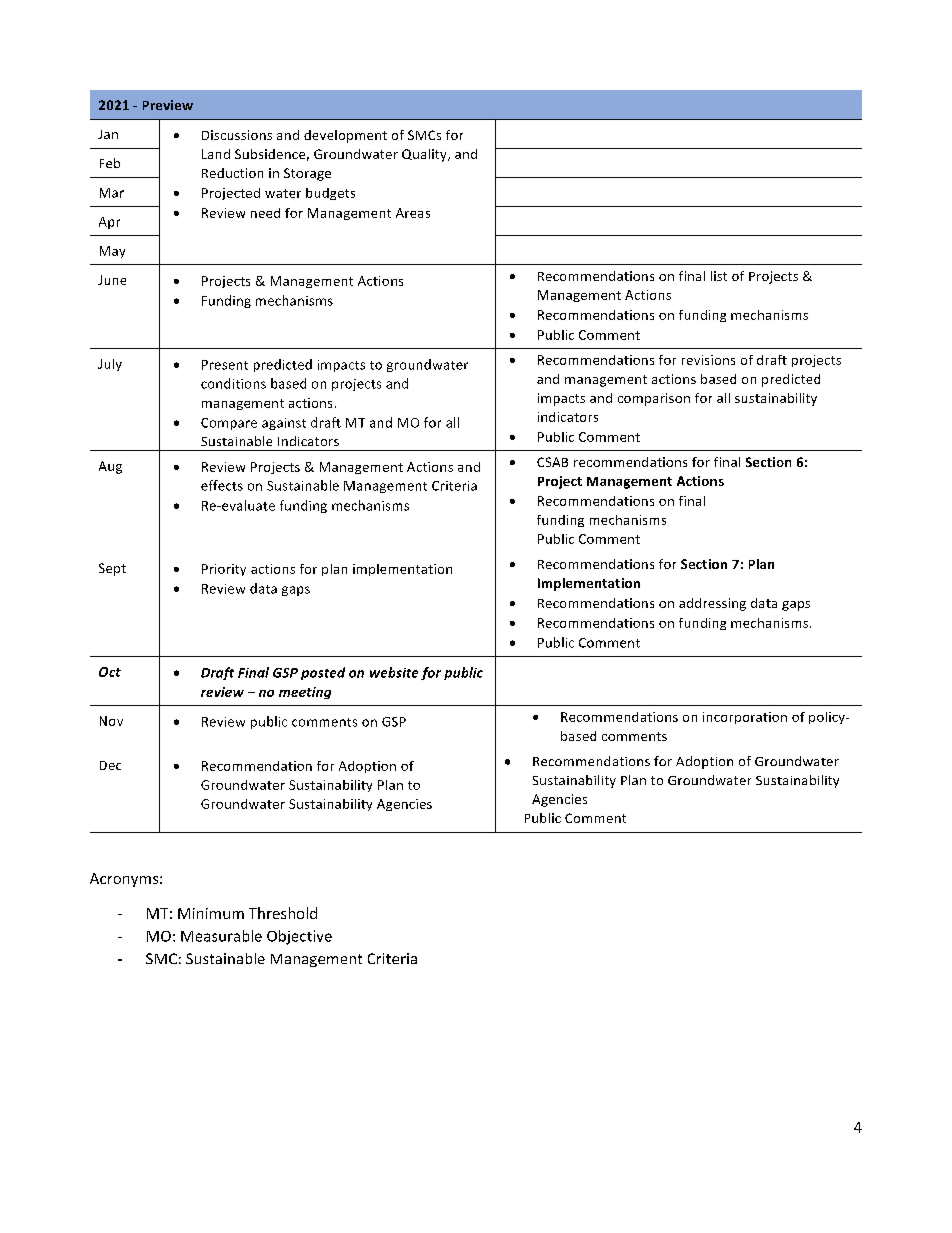 The image size is (952, 1233). What do you see at coordinates (224, 570) in the document?
I see `Priority` at bounding box center [224, 570].
